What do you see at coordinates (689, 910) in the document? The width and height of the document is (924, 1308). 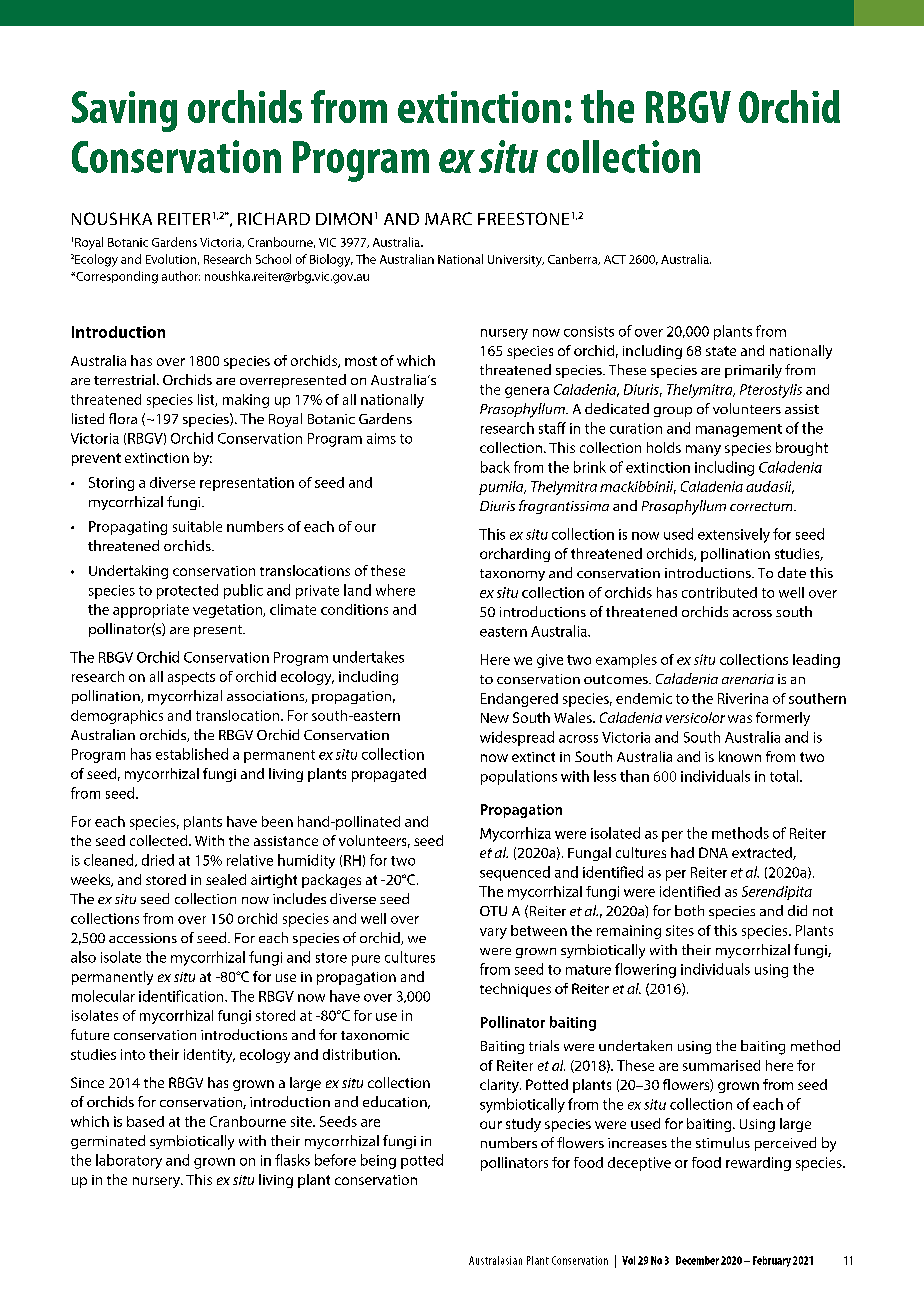 I see `both` at bounding box center [689, 910].
